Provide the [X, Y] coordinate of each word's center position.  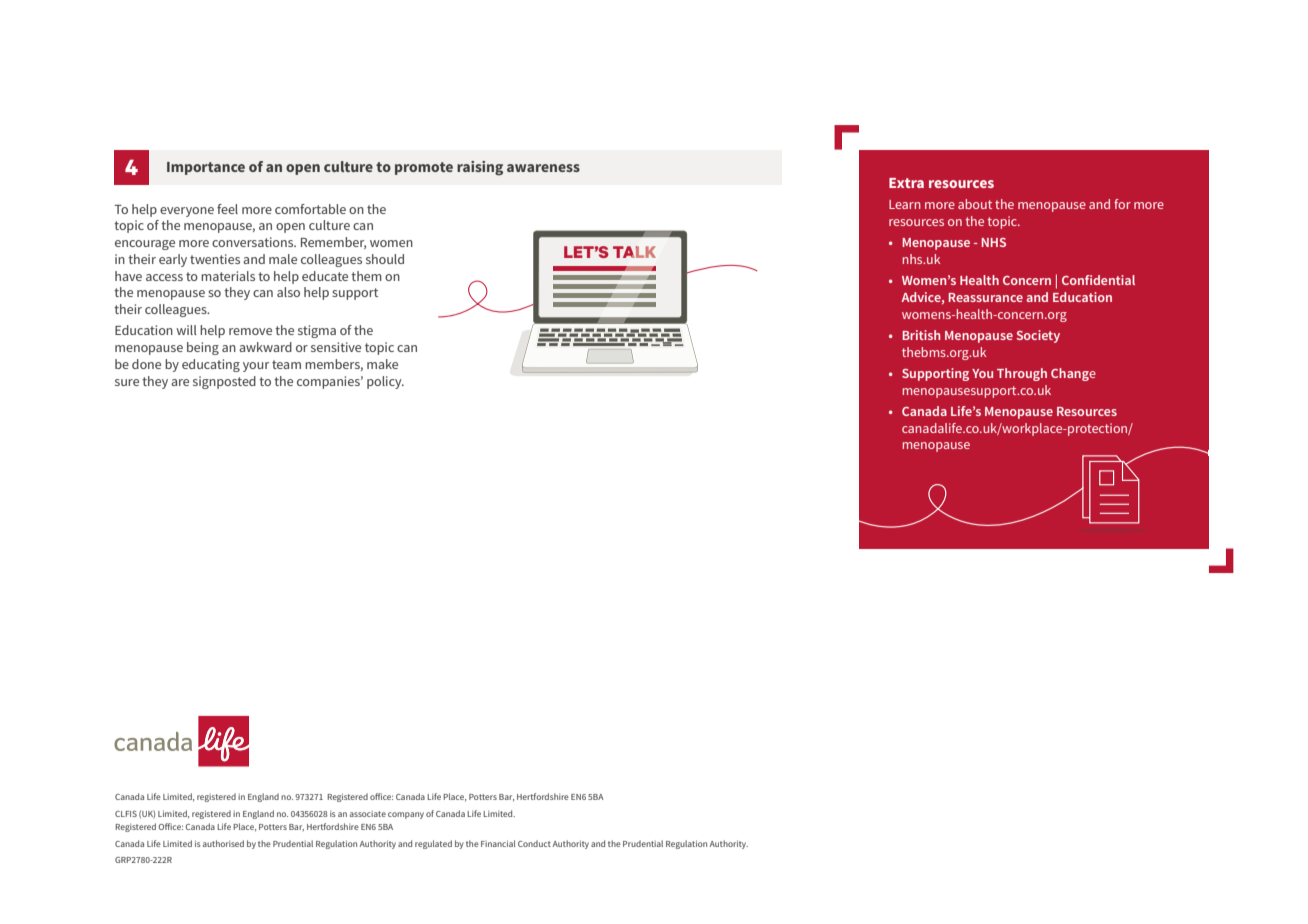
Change [1073, 374]
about [975, 204]
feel [227, 209]
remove [250, 331]
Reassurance [986, 297]
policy [385, 382]
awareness [543, 168]
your [256, 367]
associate [368, 814]
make [382, 364]
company [406, 815]
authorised [223, 843]
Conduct [534, 843]
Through [1022, 374]
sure [127, 382]
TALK [634, 252]
